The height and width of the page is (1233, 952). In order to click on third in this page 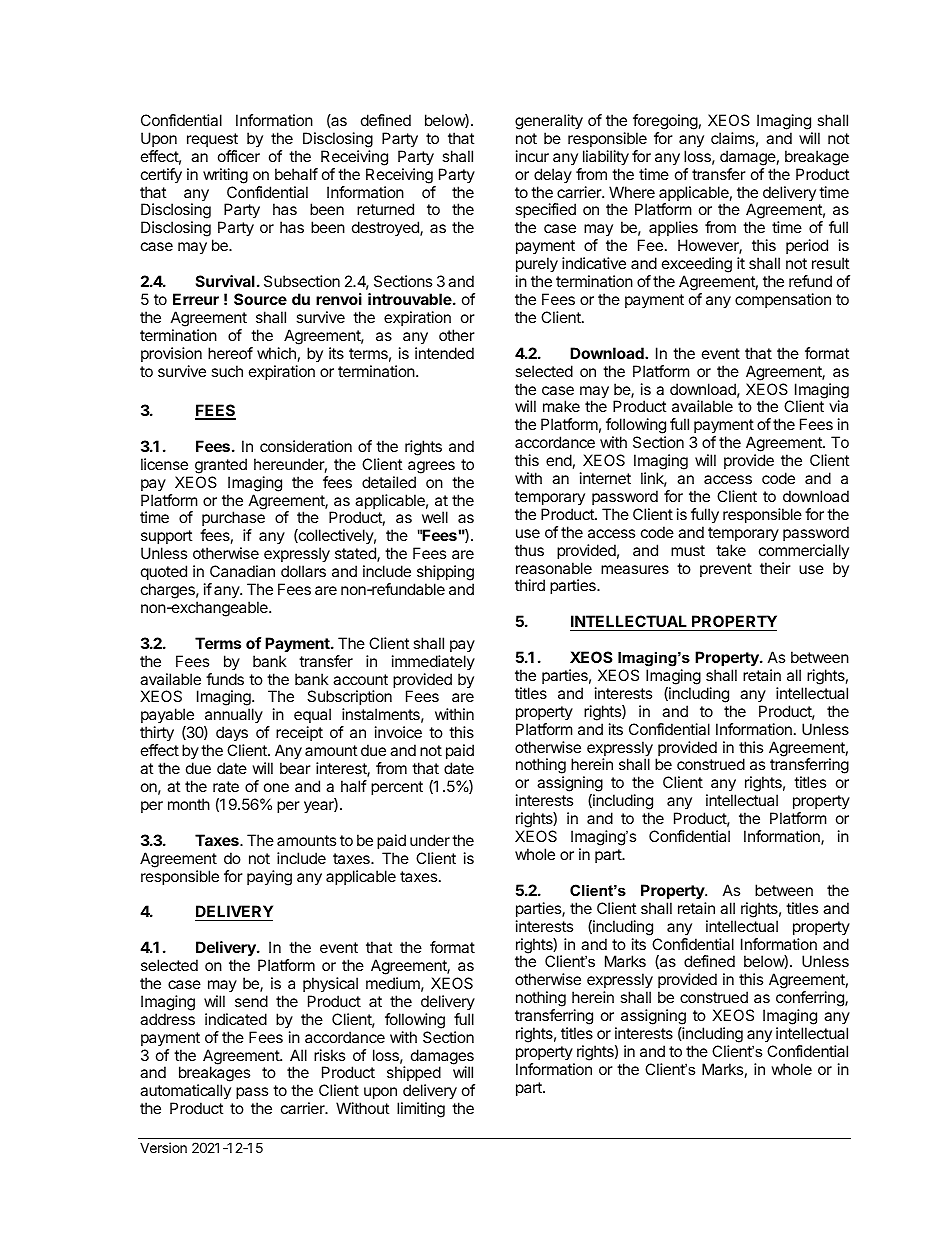, I will do `click(530, 585)`.
